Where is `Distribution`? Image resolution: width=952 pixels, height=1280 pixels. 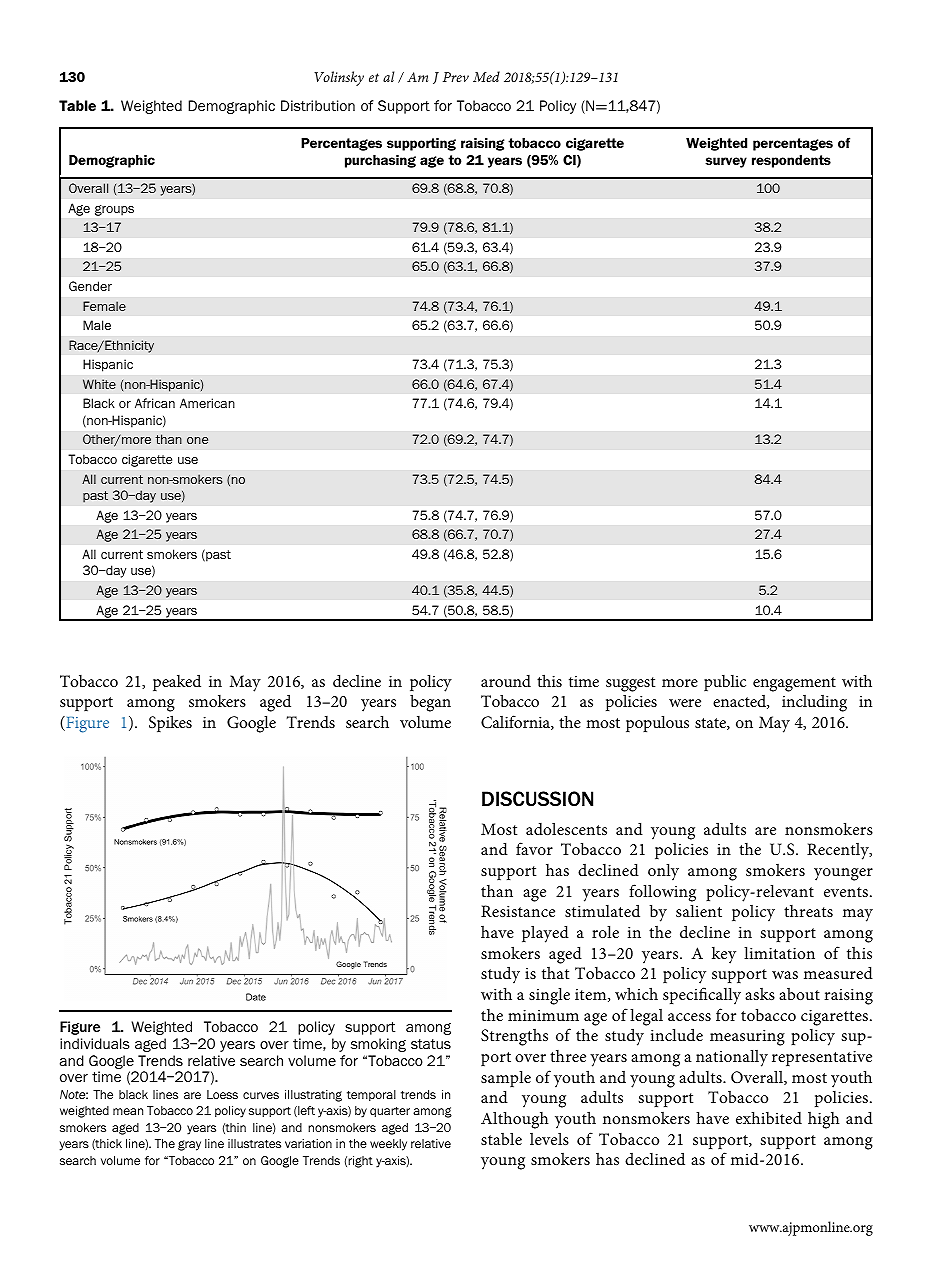 Distribution is located at coordinates (318, 105).
